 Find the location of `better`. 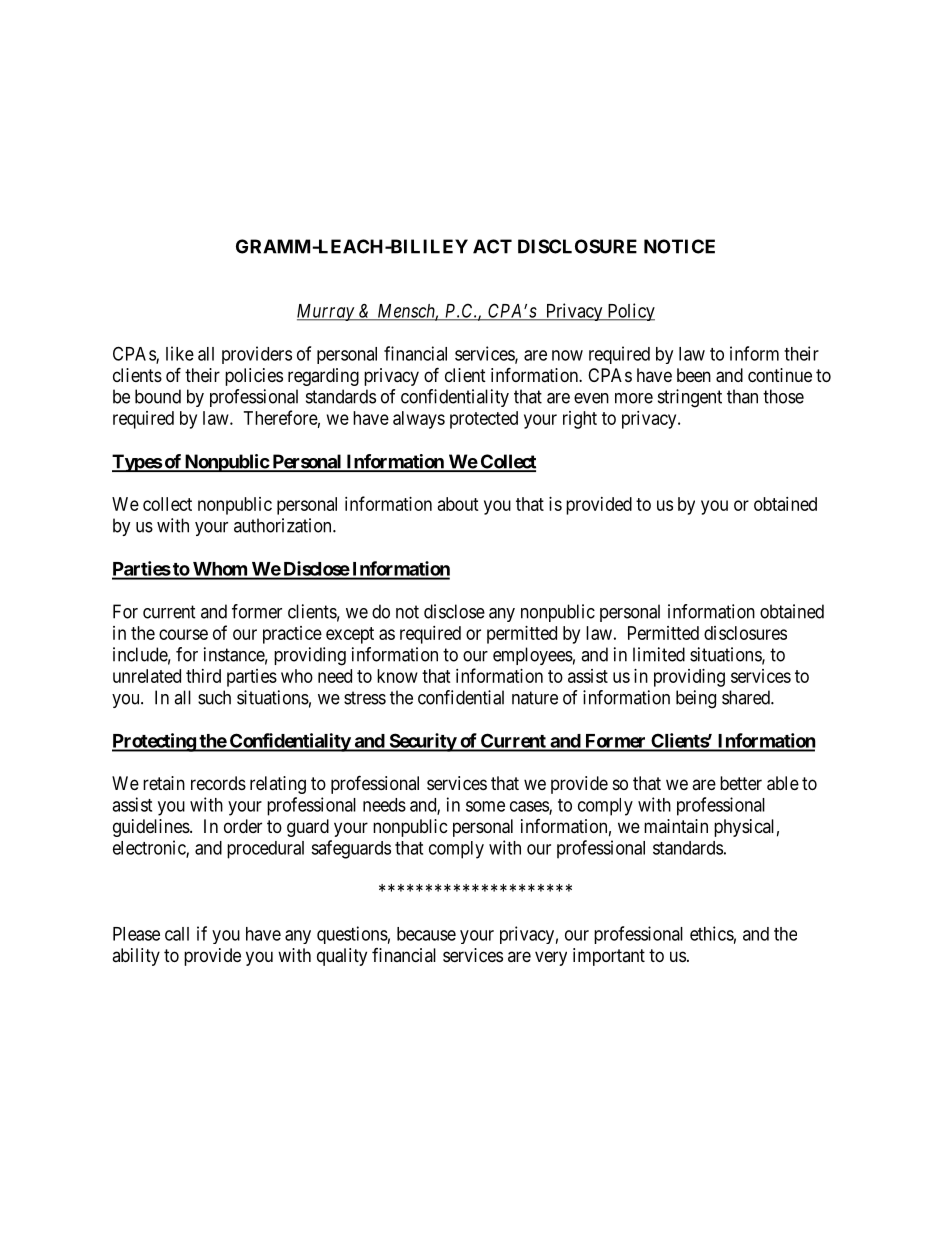

better is located at coordinates (741, 783).
